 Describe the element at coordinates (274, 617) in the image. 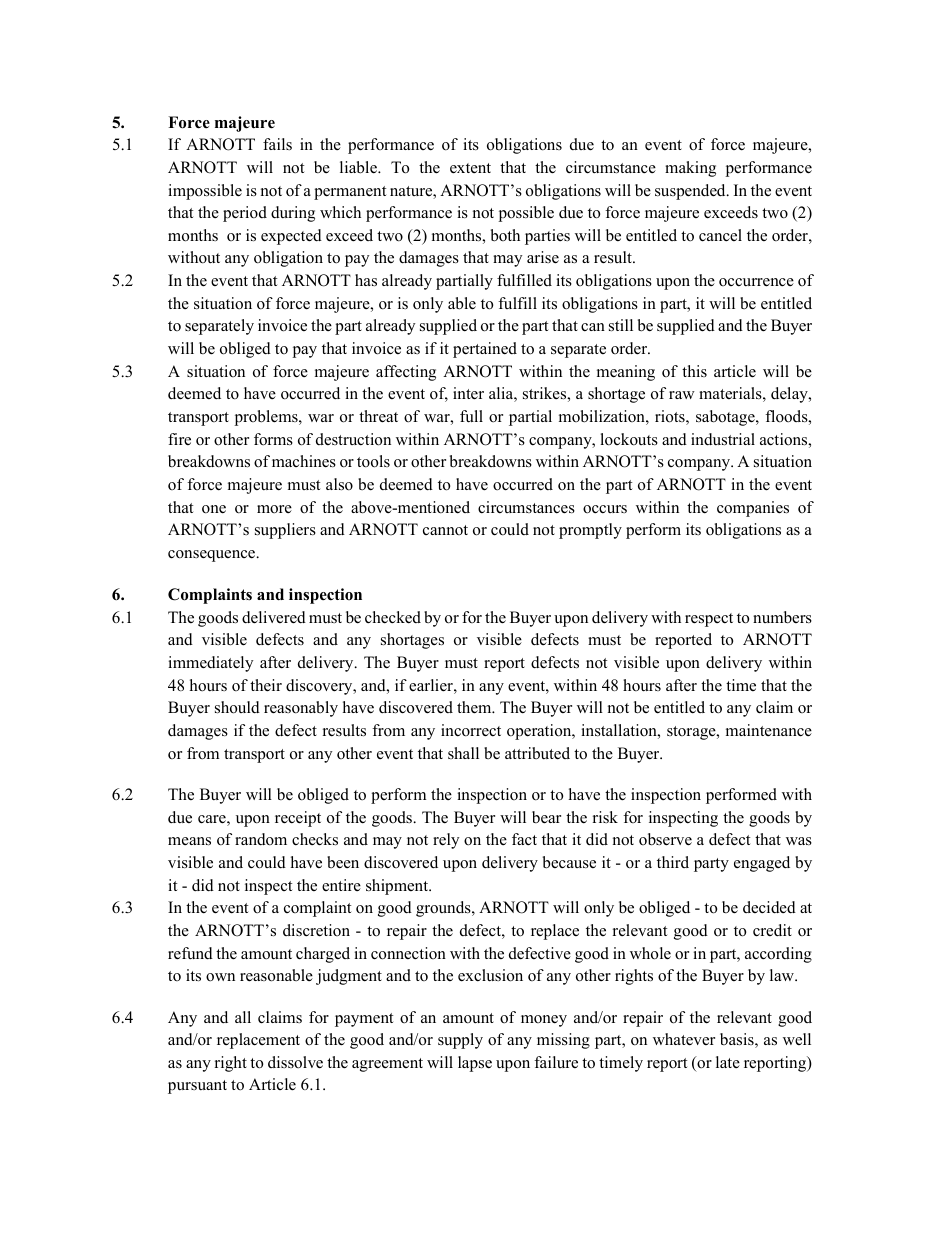

I see `delivered` at that location.
